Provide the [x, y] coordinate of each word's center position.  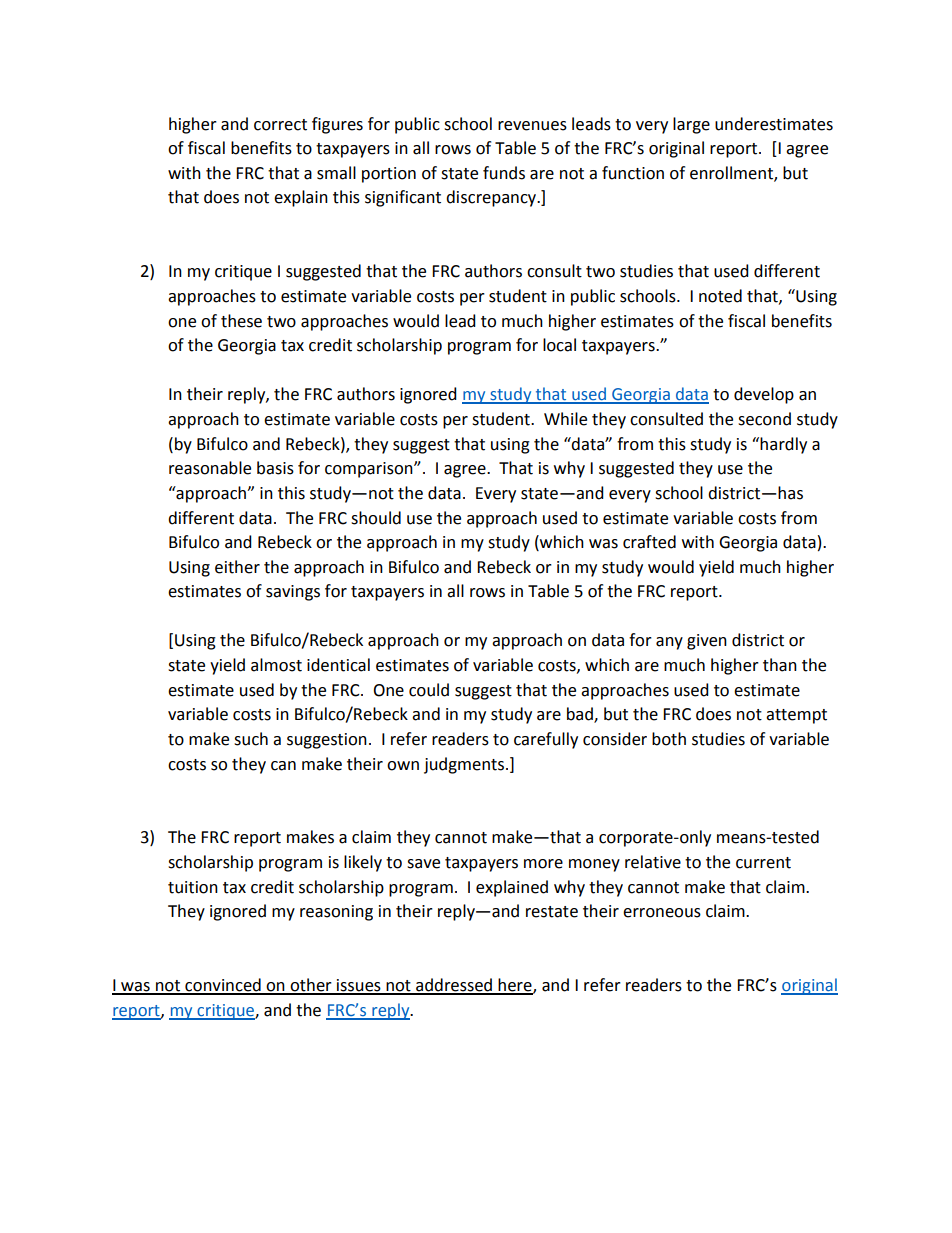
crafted [649, 542]
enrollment [732, 173]
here [515, 986]
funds [504, 173]
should [376, 518]
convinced [223, 986]
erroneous [662, 913]
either [237, 567]
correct [280, 125]
